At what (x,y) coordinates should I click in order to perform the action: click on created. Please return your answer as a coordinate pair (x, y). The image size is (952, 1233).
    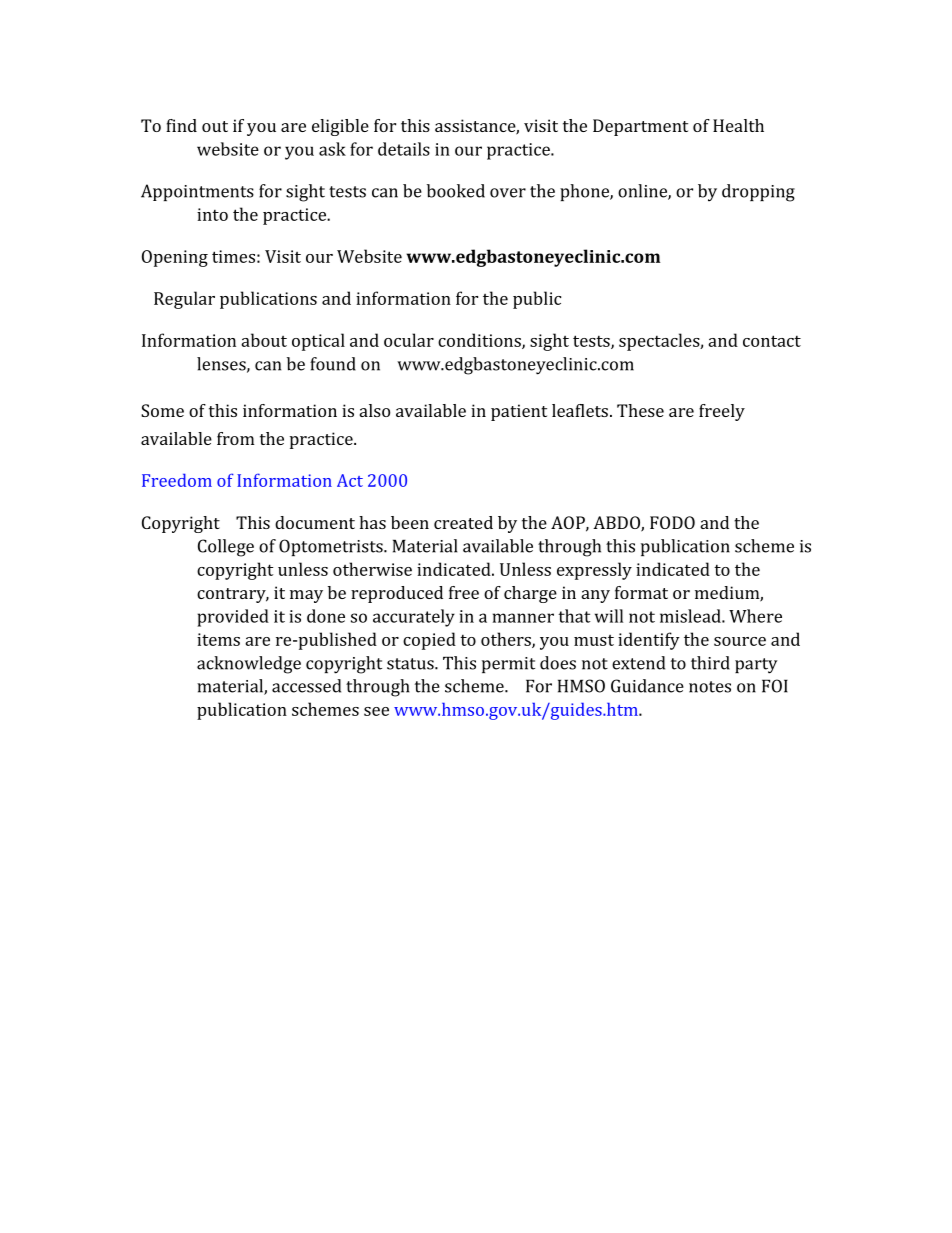
    Looking at the image, I should click on (463, 522).
